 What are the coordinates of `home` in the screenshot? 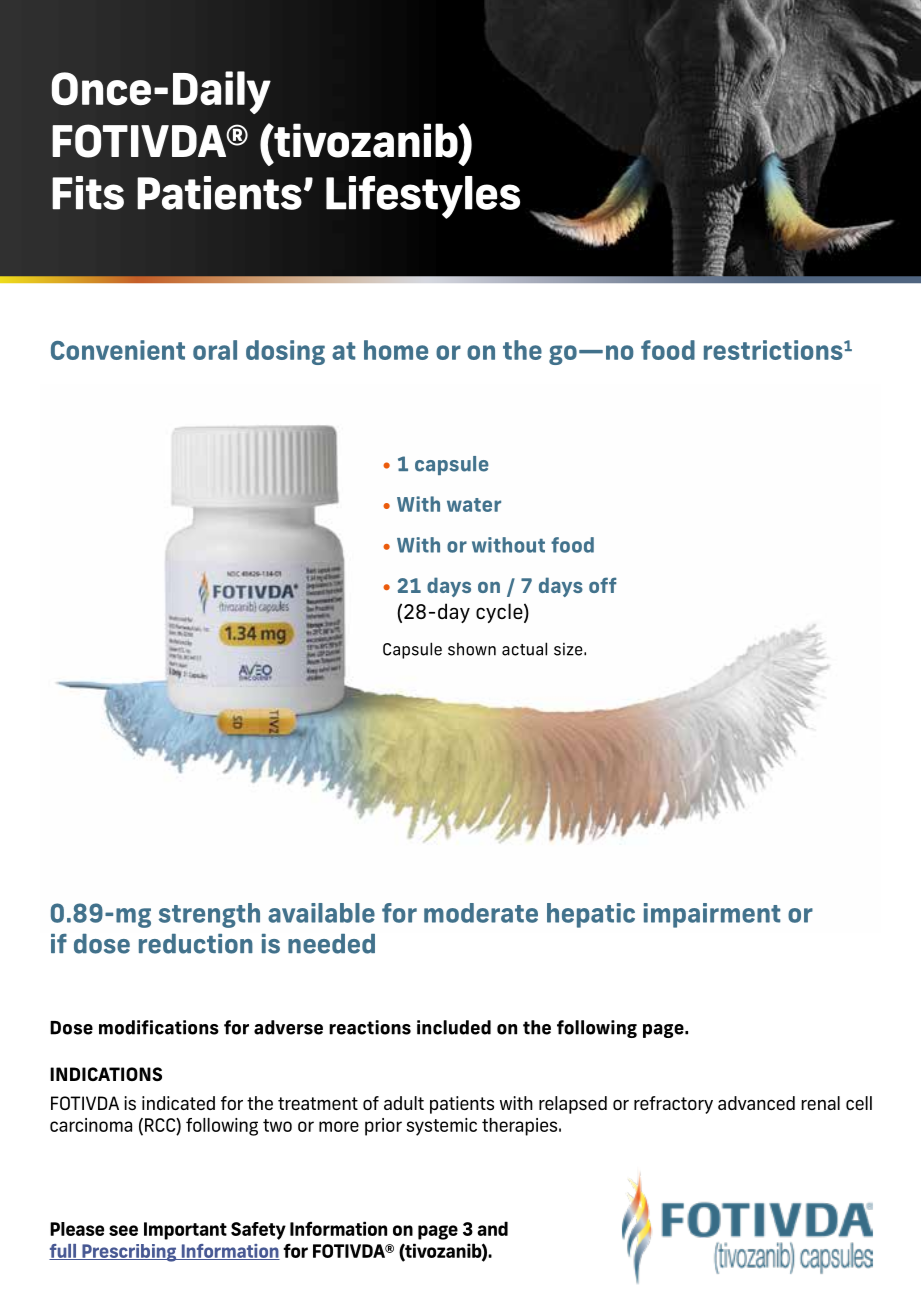 It's located at (396, 350).
